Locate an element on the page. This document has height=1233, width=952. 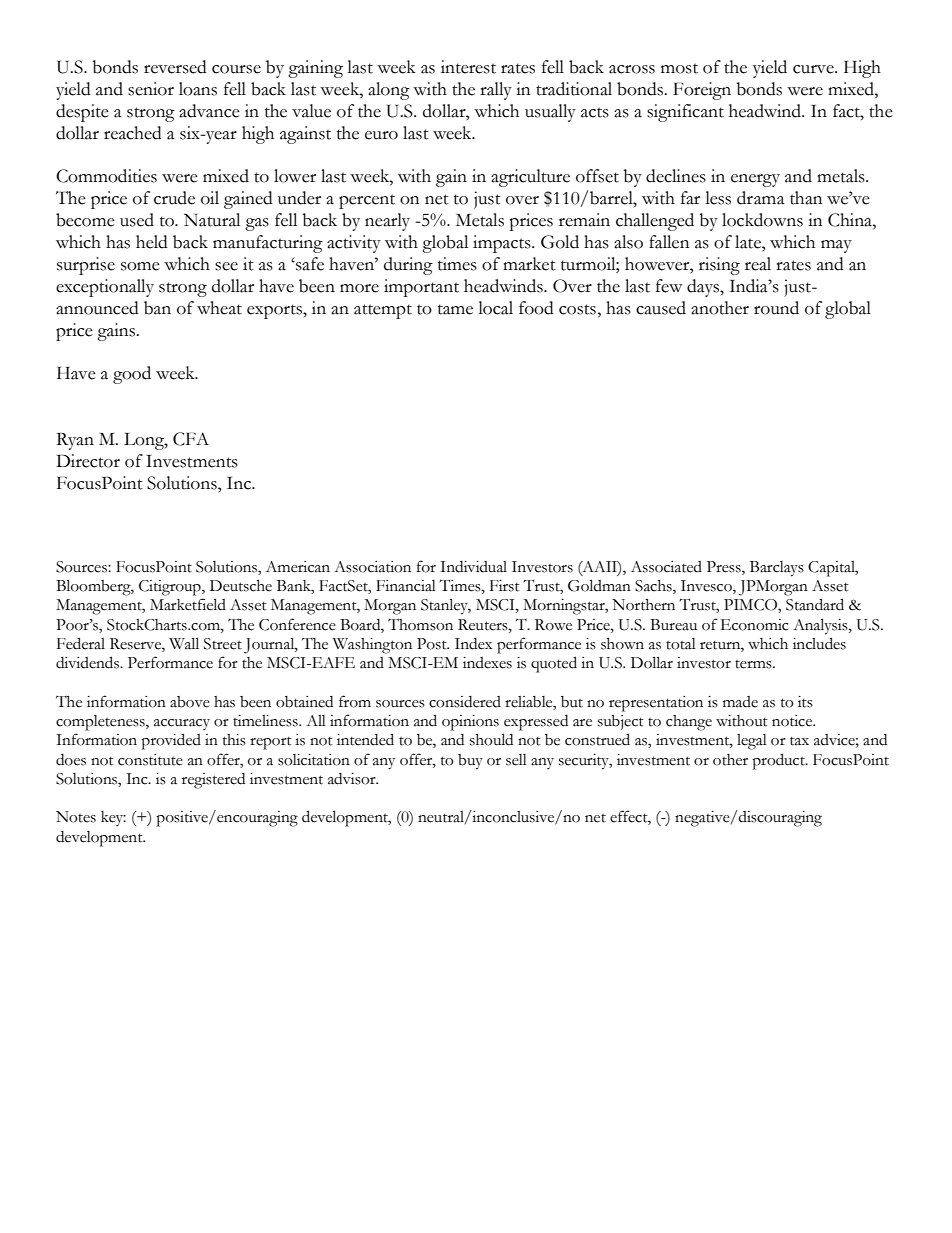
rally is located at coordinates (496, 91).
